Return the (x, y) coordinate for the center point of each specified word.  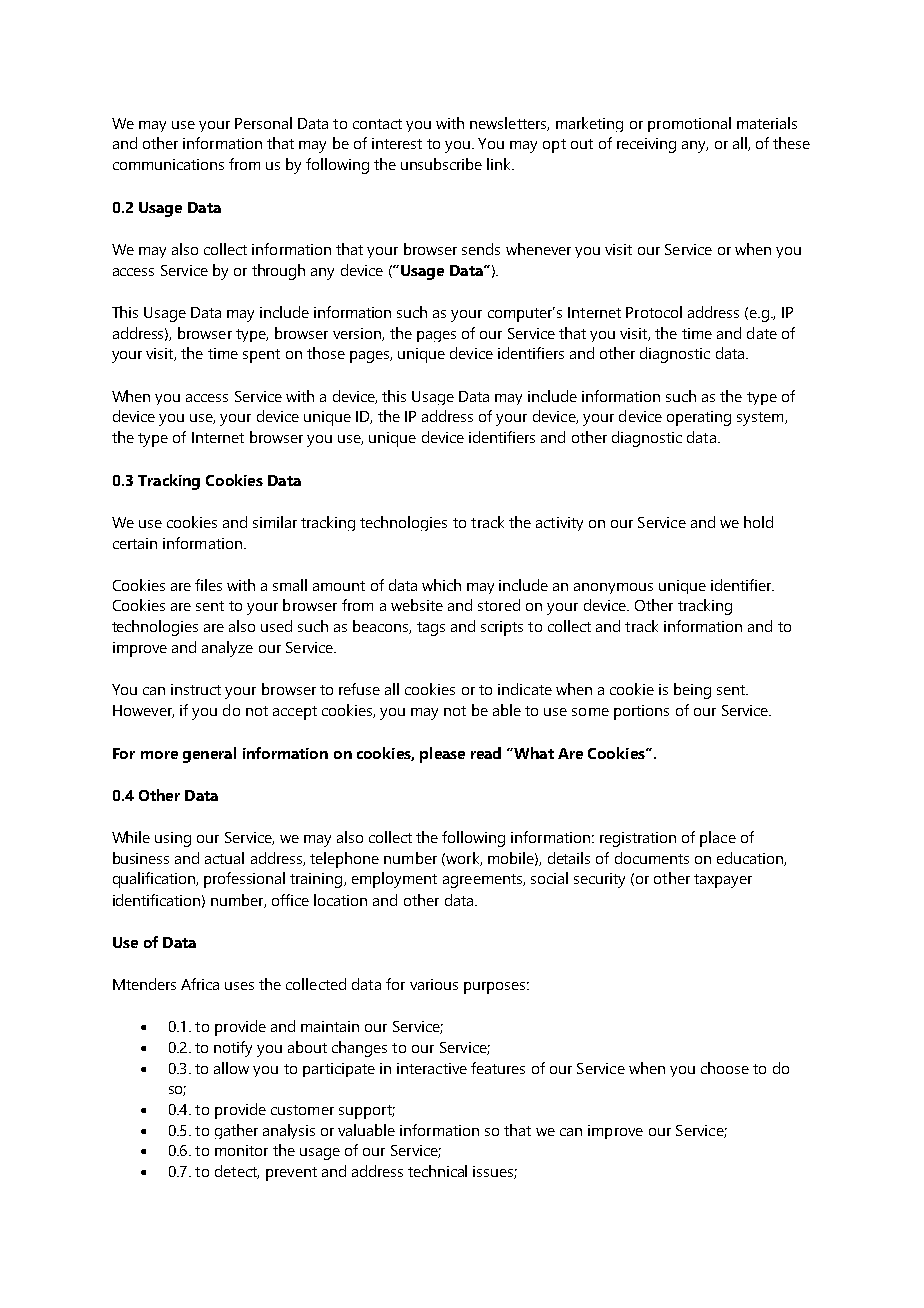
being (692, 691)
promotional (689, 124)
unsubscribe (441, 164)
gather (236, 1131)
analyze (227, 649)
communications (168, 164)
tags (431, 629)
